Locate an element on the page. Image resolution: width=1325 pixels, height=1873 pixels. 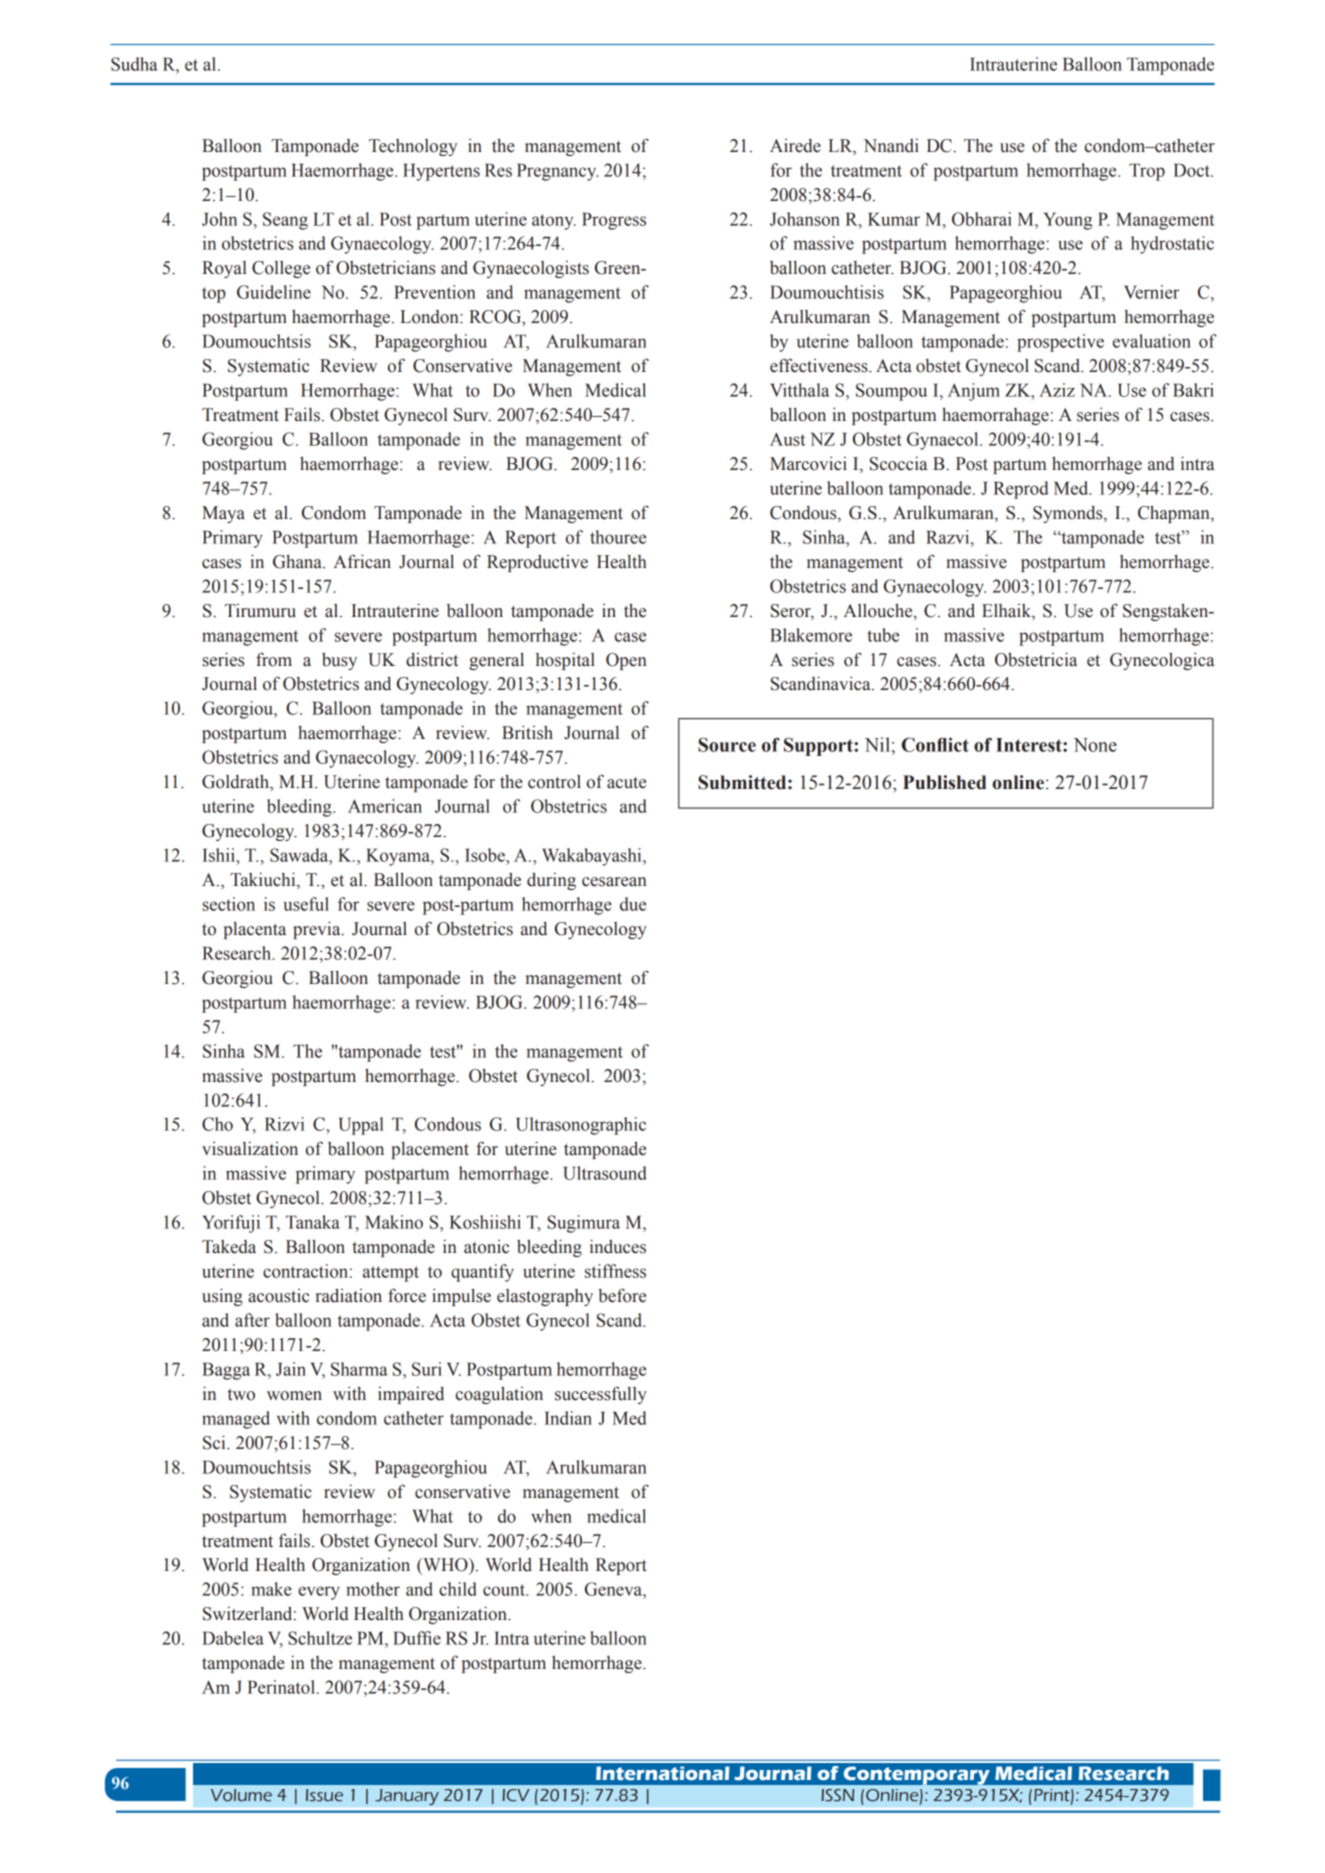
due is located at coordinates (633, 904).
